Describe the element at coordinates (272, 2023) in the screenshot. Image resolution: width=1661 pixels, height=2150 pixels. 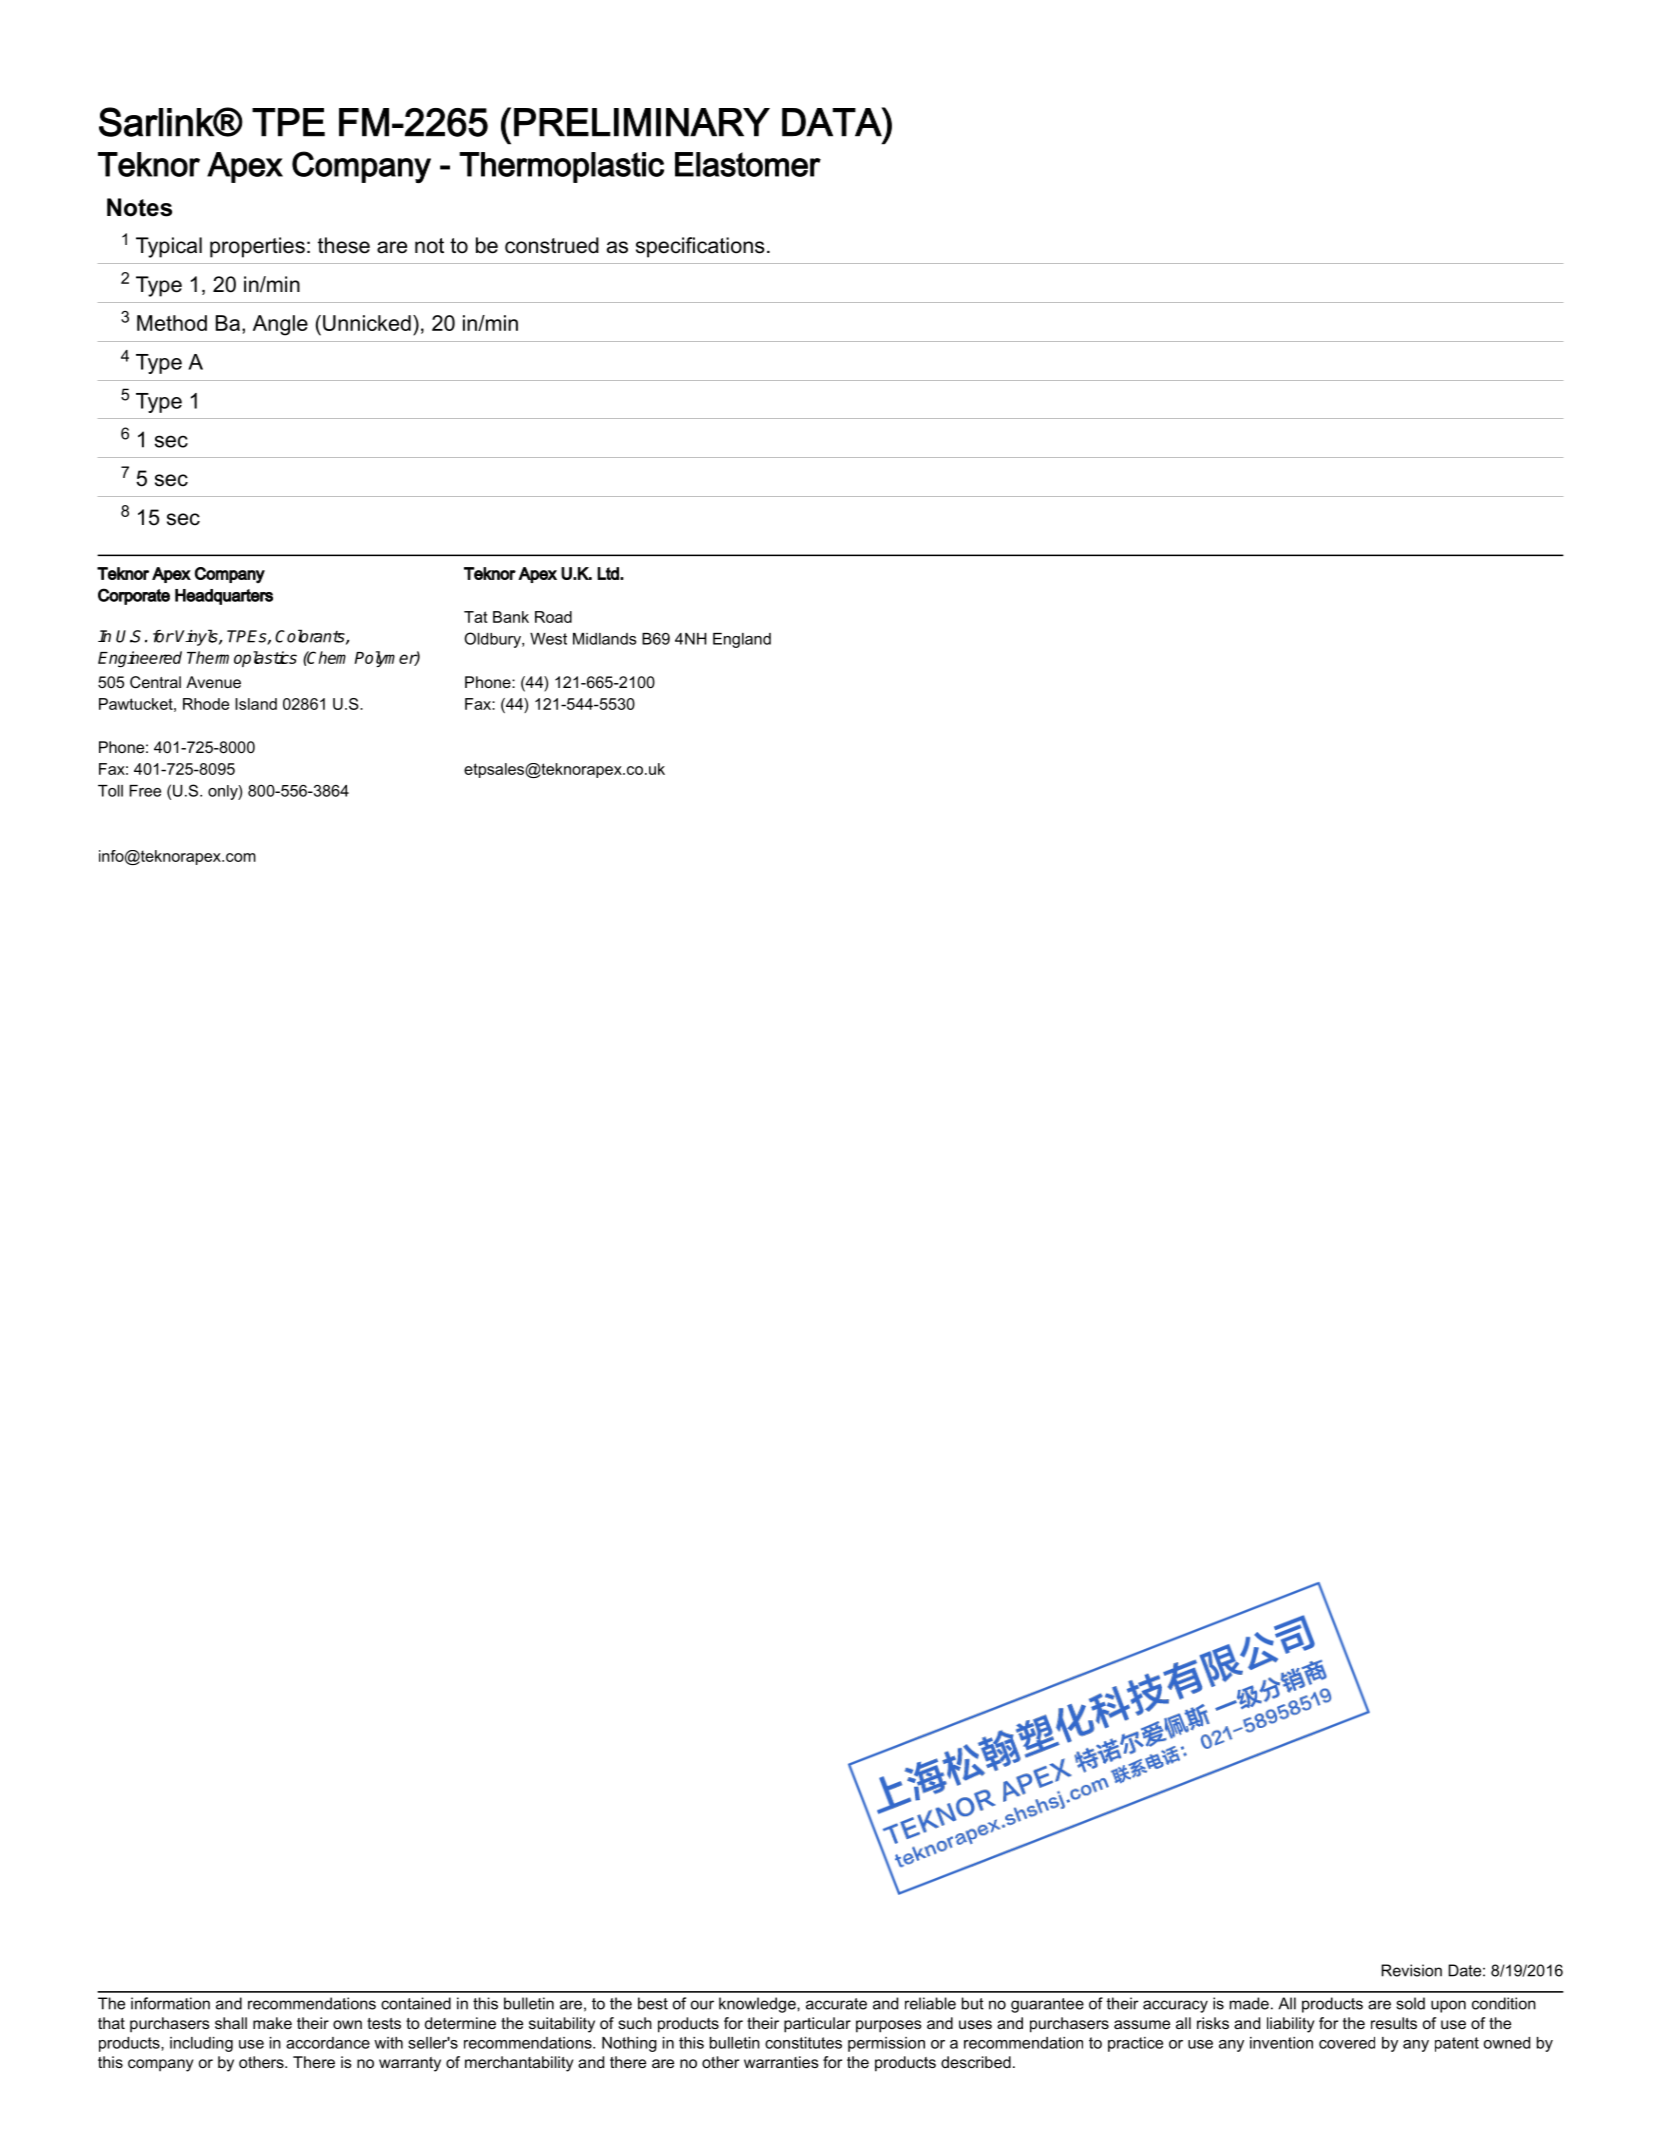
I see `make` at that location.
